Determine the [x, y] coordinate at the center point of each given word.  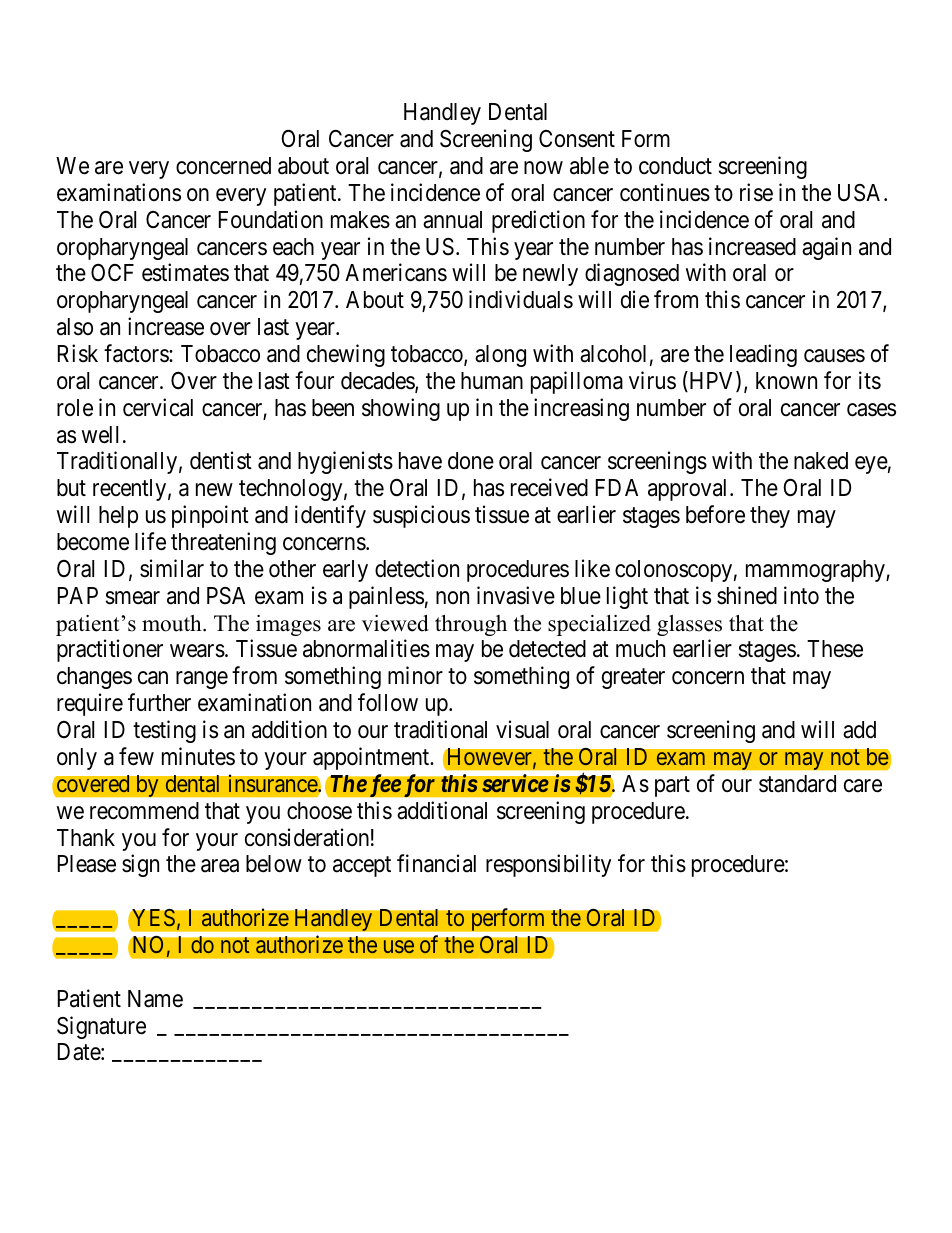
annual [452, 220]
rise [756, 192]
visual [522, 729]
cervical [158, 407]
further [159, 702]
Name [155, 999]
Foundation [271, 219]
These [835, 649]
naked [821, 461]
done [471, 461]
